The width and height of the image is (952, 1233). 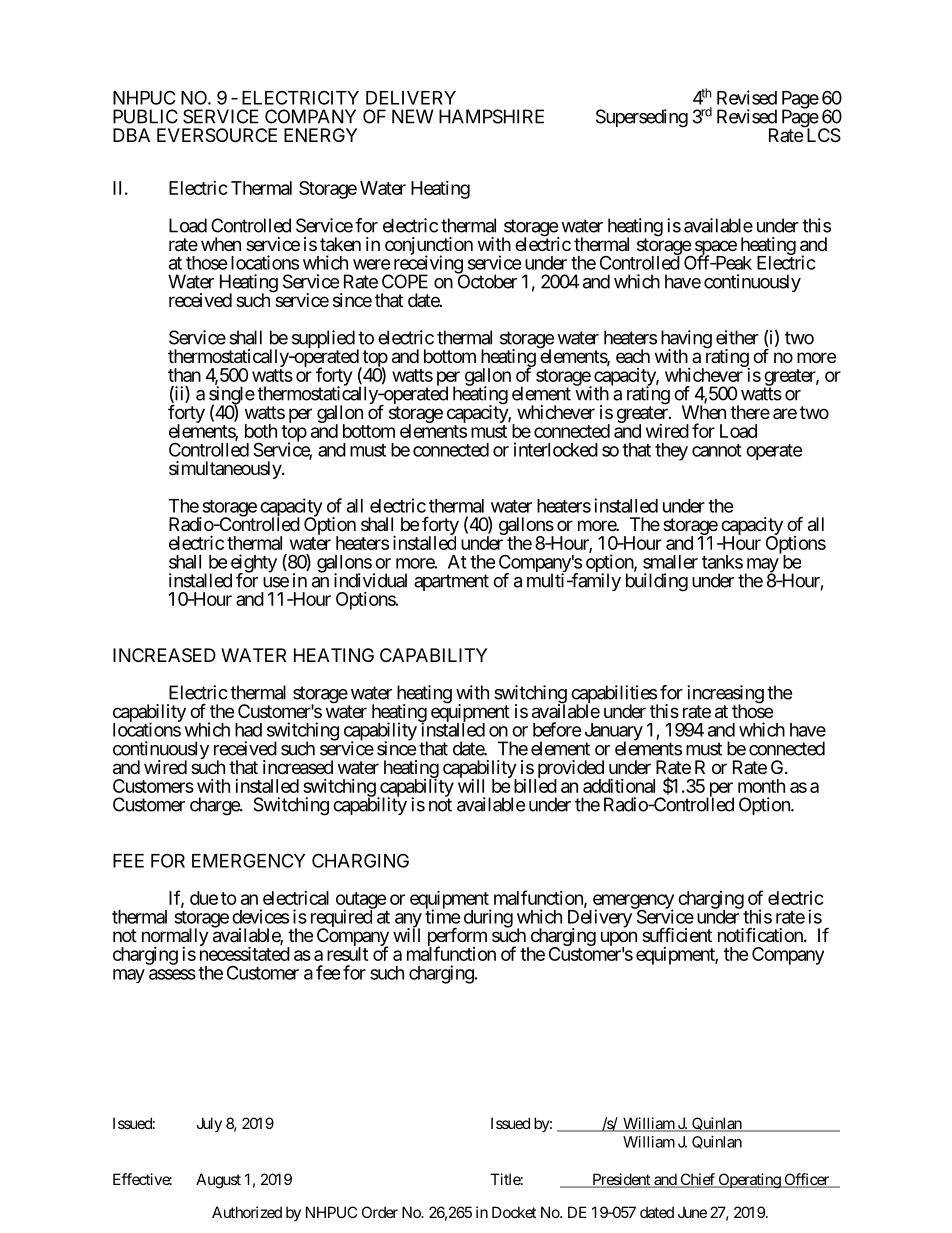 What do you see at coordinates (677, 934) in the image?
I see `sufficient` at bounding box center [677, 934].
